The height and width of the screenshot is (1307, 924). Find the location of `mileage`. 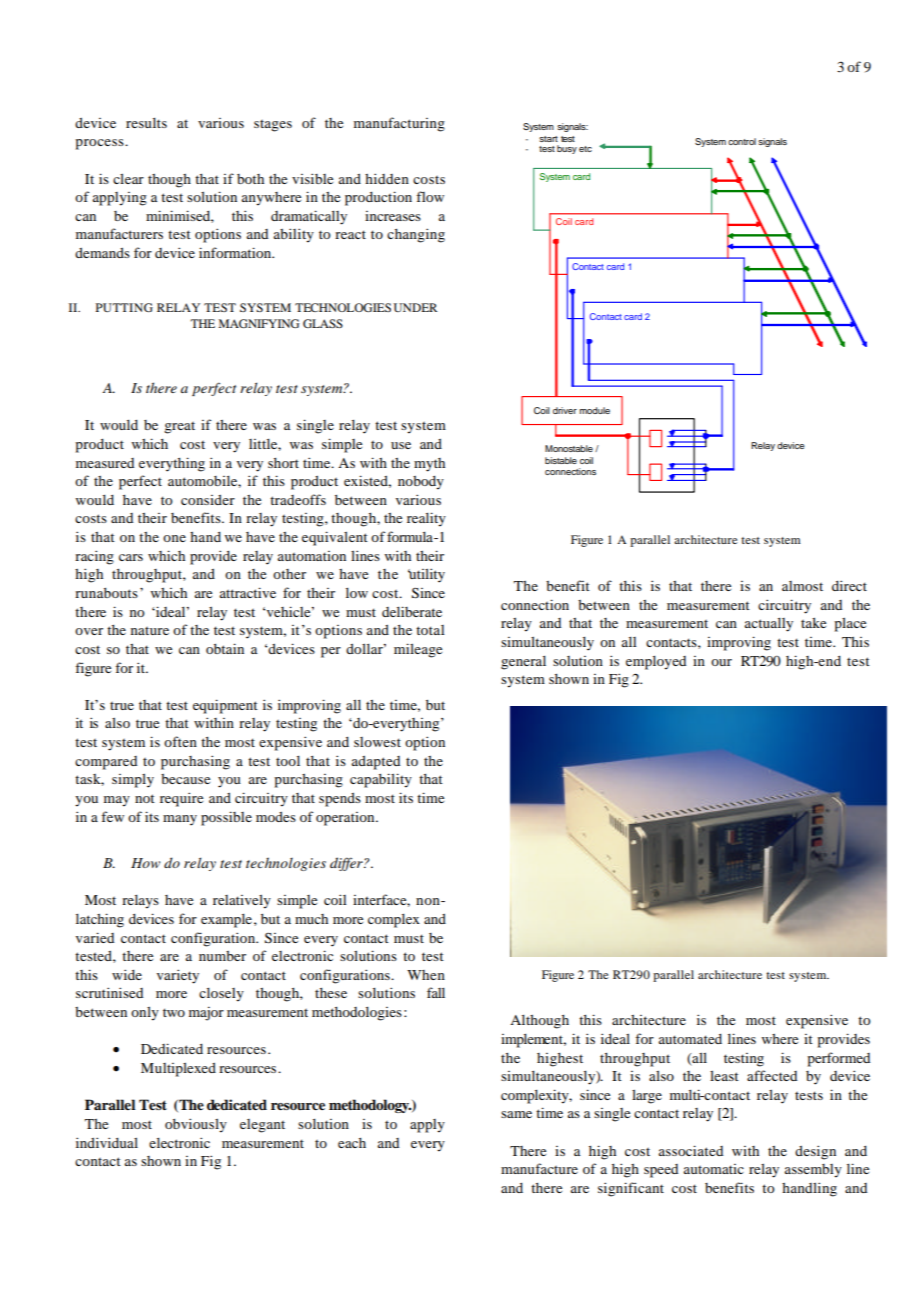

mileage is located at coordinates (418, 650).
